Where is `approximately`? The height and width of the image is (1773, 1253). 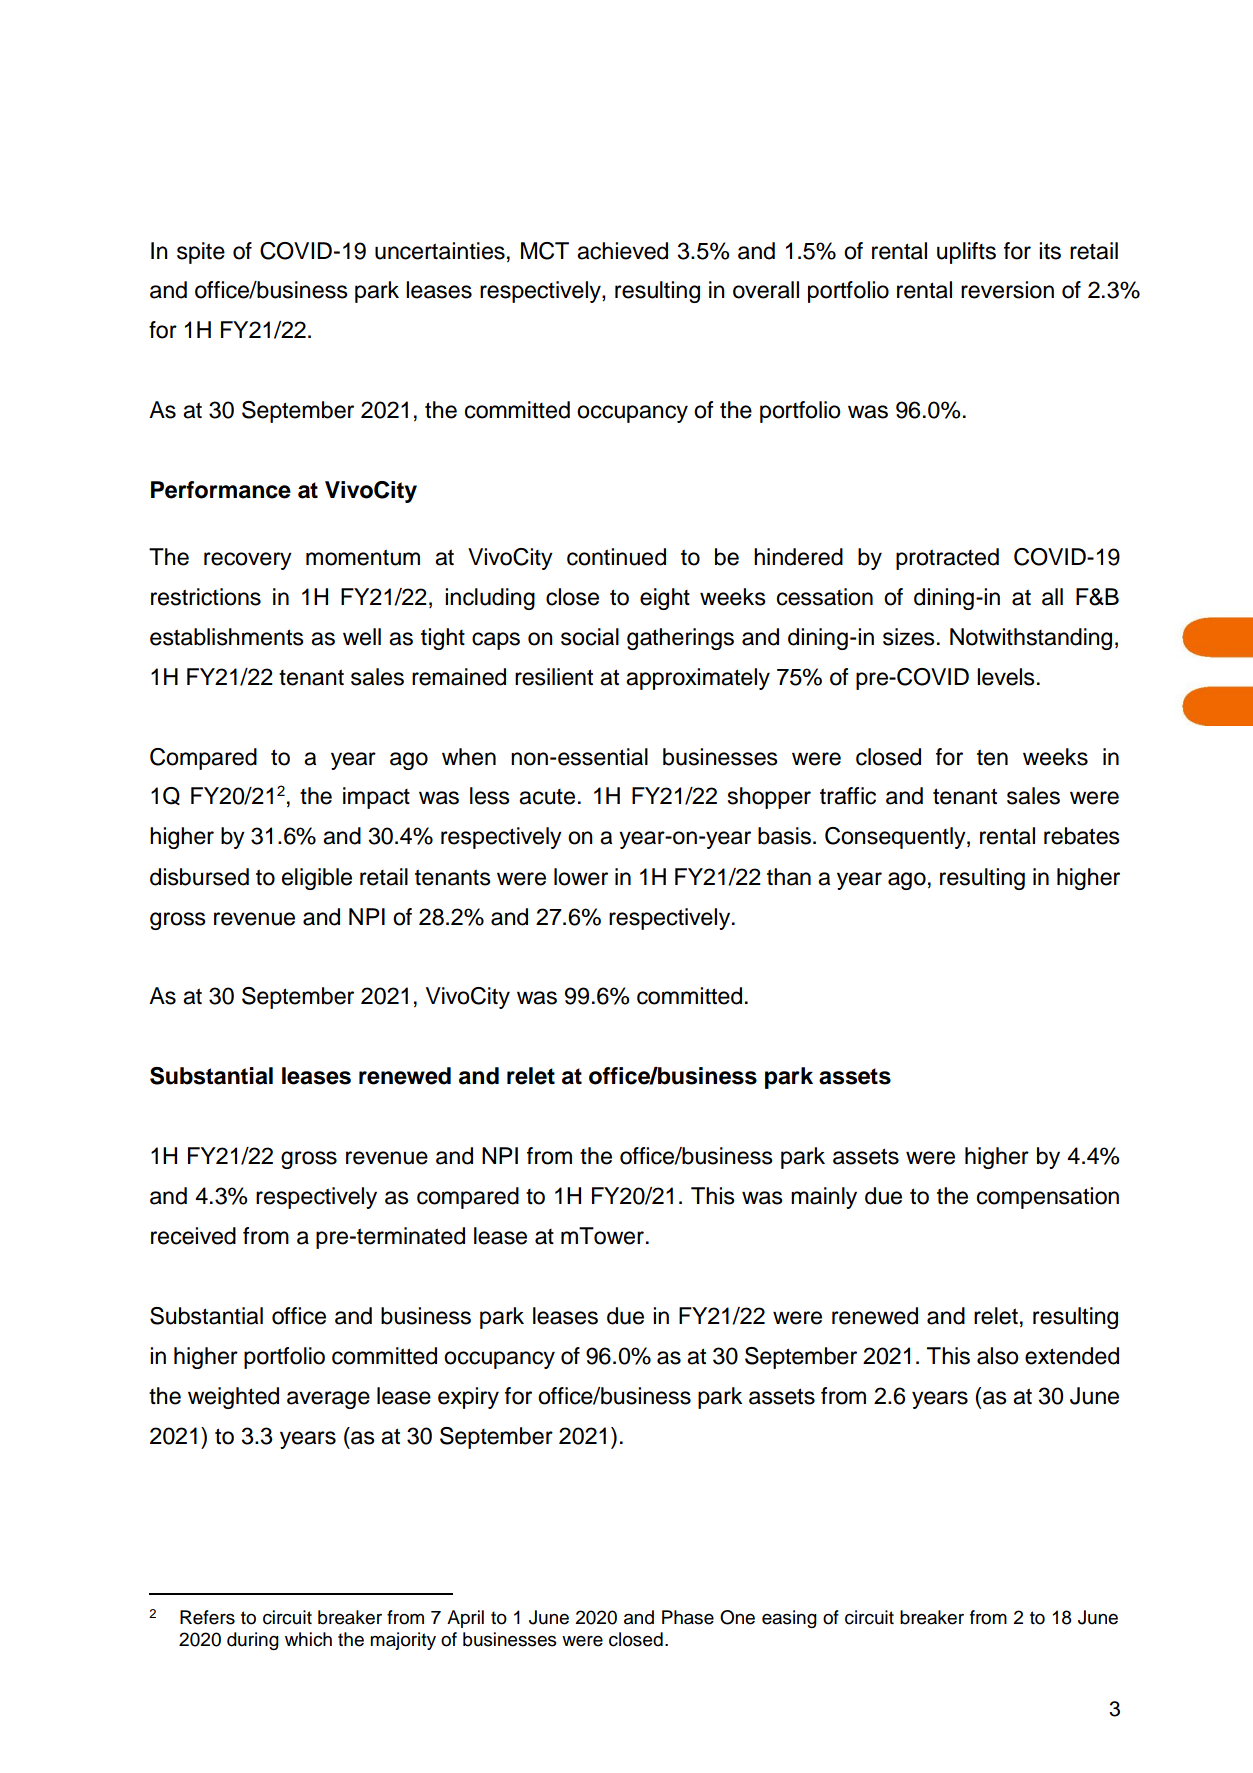 approximately is located at coordinates (698, 679).
